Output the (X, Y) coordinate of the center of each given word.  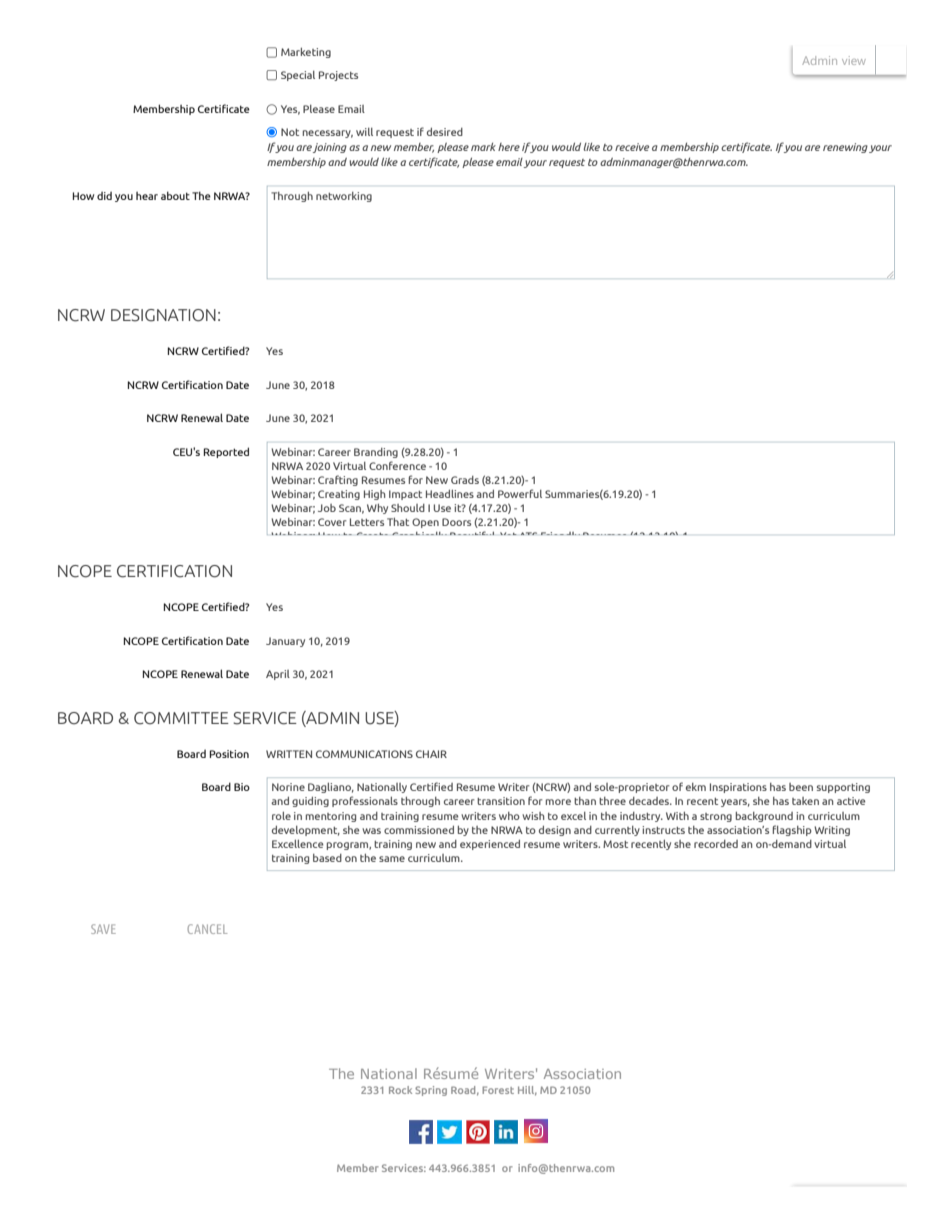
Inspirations (738, 788)
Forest (498, 1090)
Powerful (520, 493)
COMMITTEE (181, 718)
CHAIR (431, 754)
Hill (527, 1091)
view (854, 60)
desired (445, 131)
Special (298, 76)
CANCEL (207, 929)
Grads (465, 480)
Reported (226, 452)
